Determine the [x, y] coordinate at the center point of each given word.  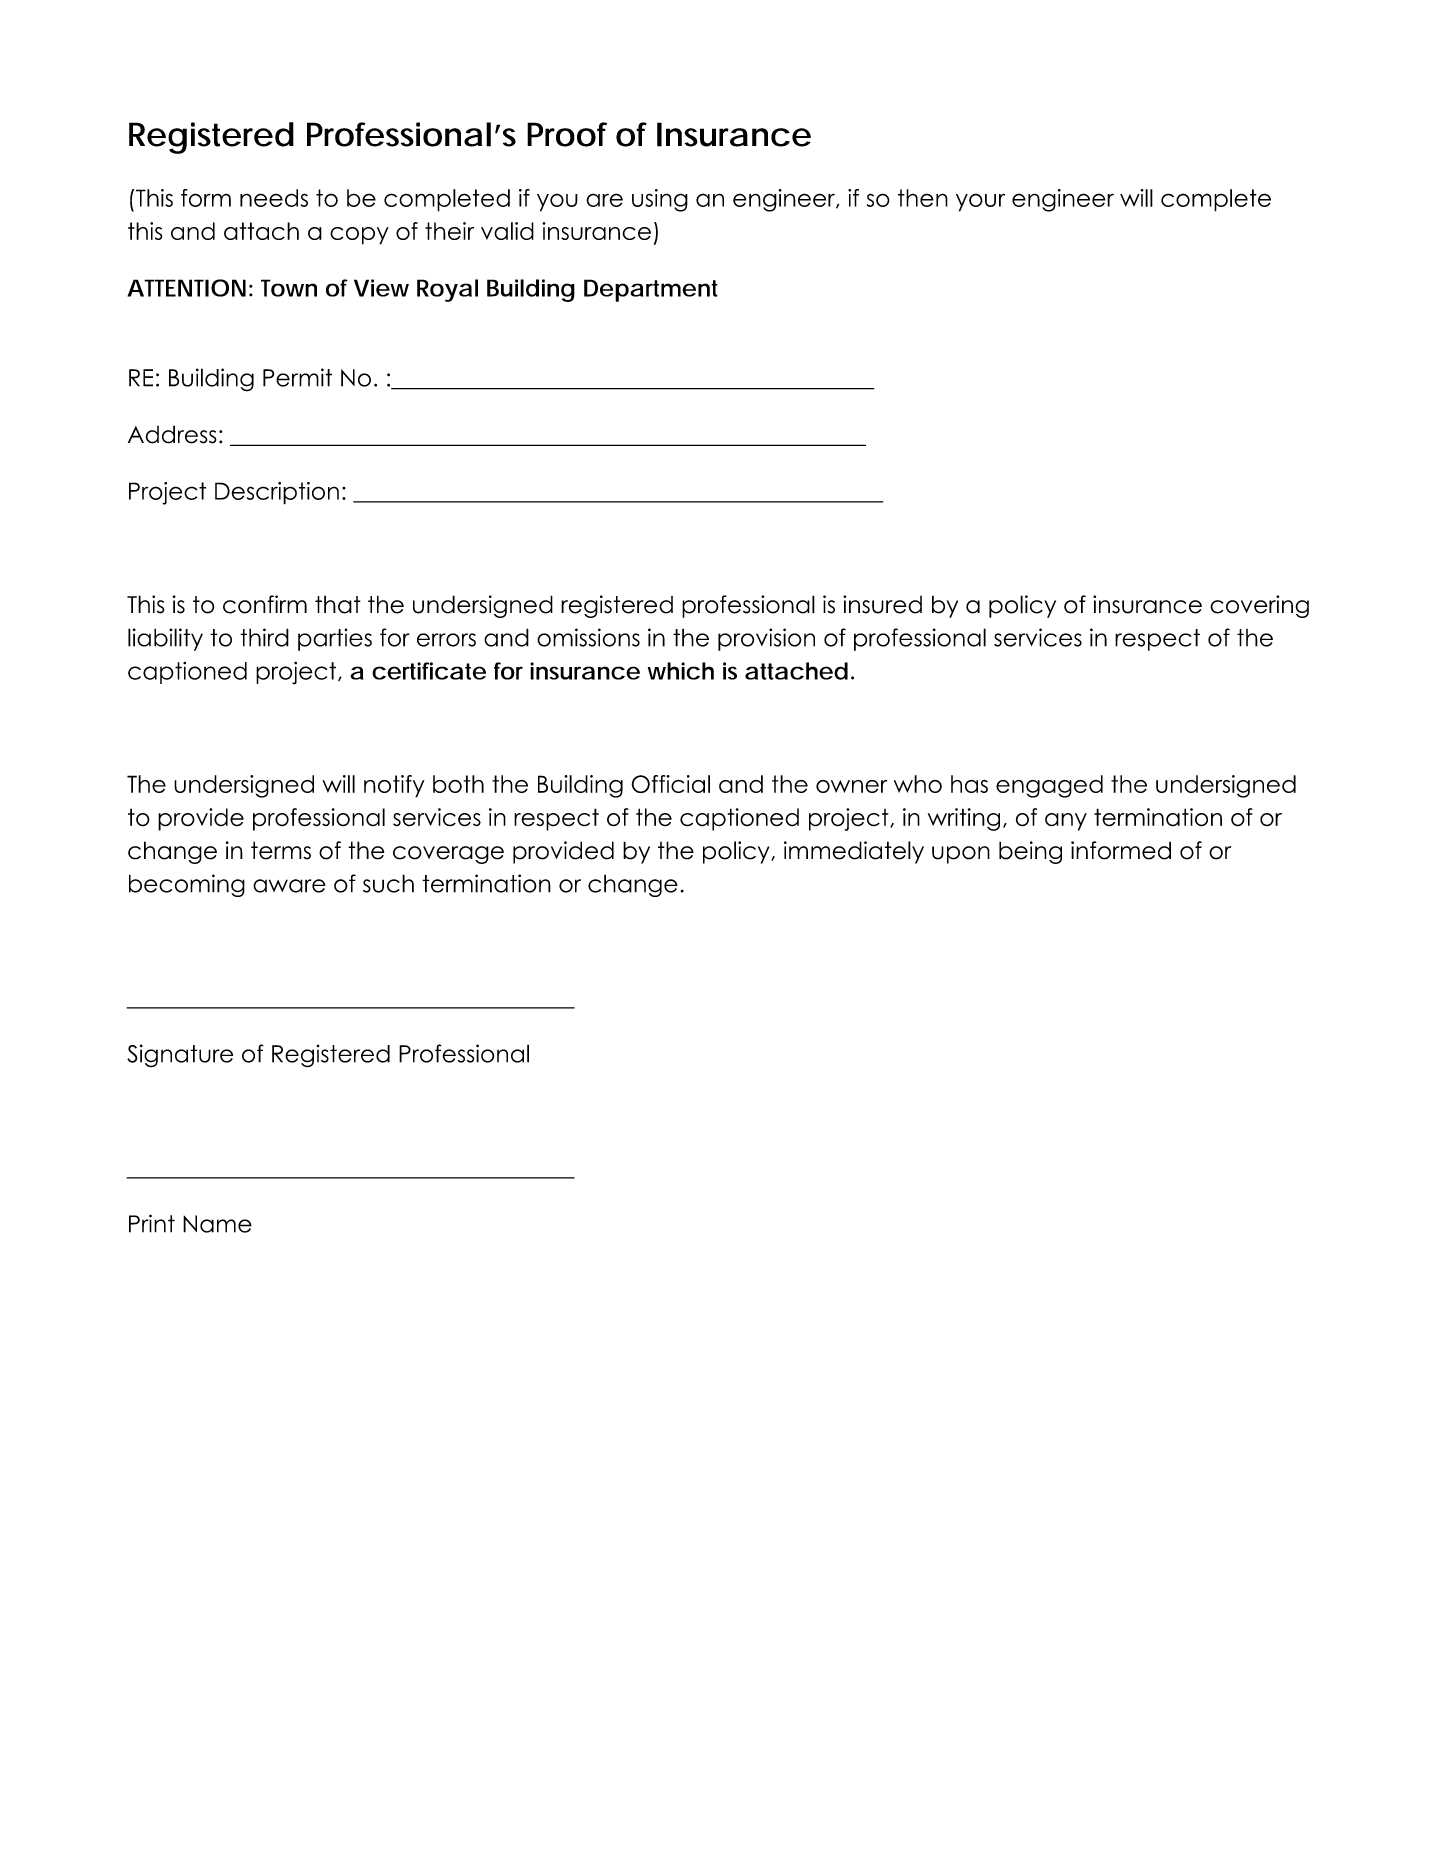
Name [217, 1224]
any [1066, 822]
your [980, 202]
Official [670, 784]
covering [1259, 606]
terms [281, 850]
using [660, 200]
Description [277, 493]
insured [882, 604]
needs [274, 198]
